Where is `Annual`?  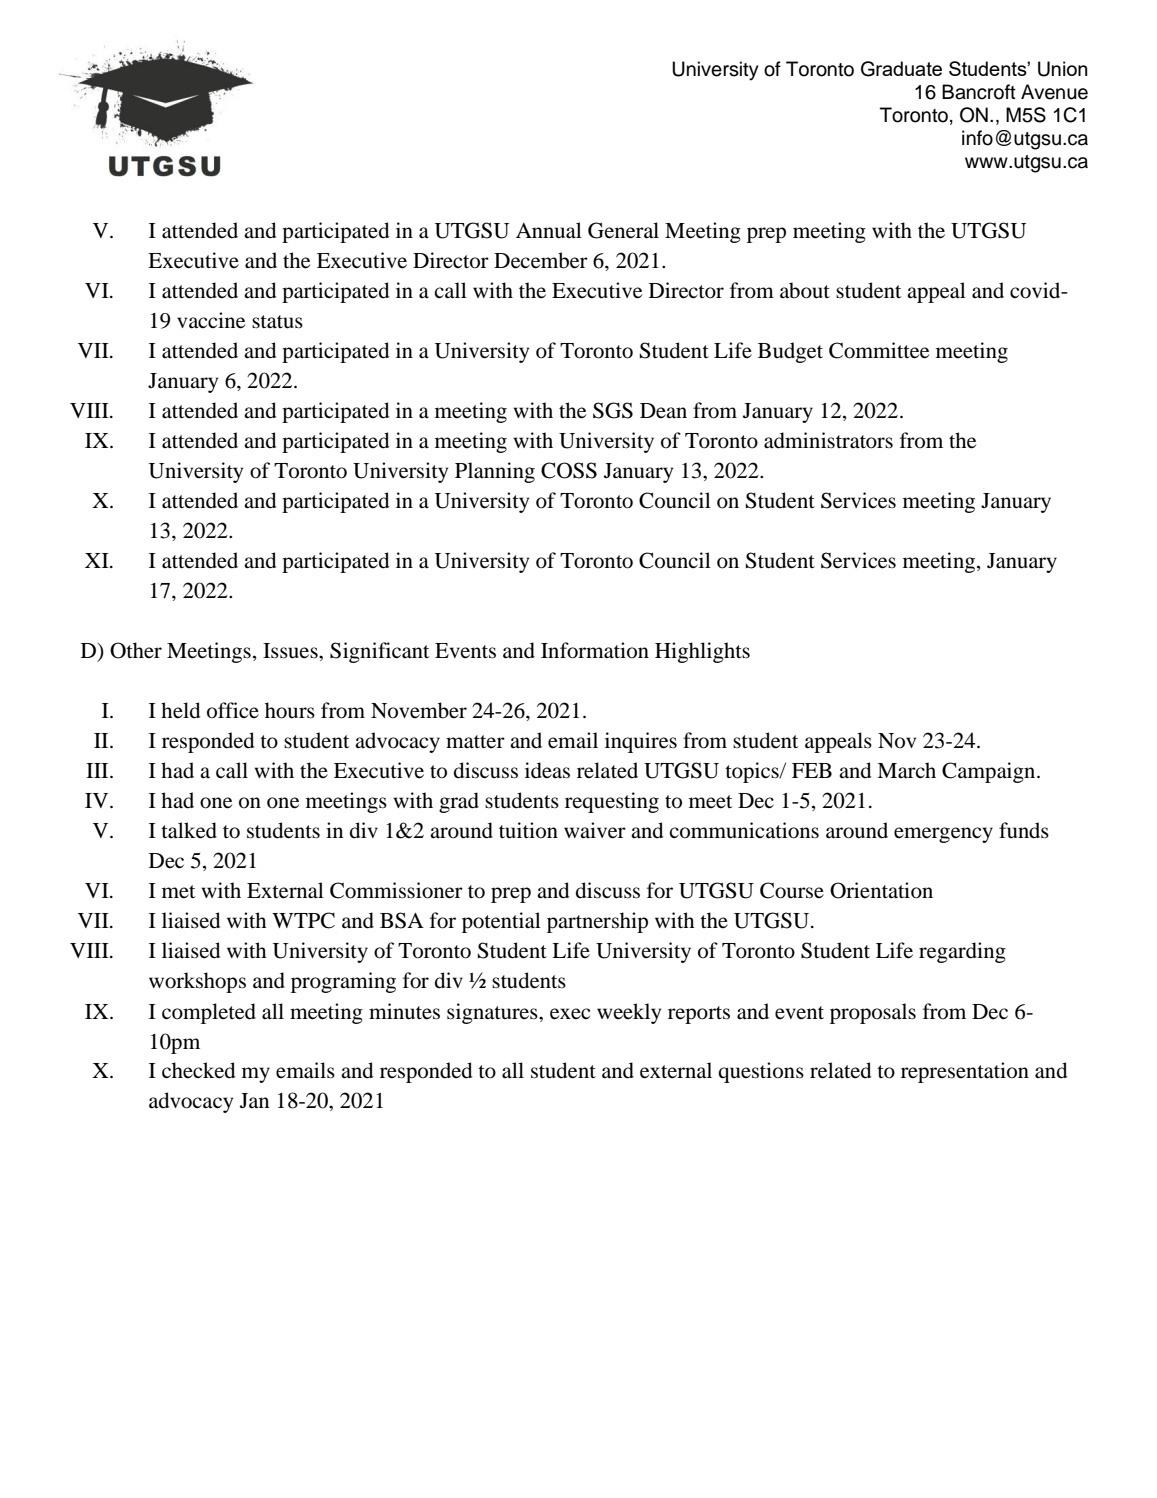 Annual is located at coordinates (549, 230).
